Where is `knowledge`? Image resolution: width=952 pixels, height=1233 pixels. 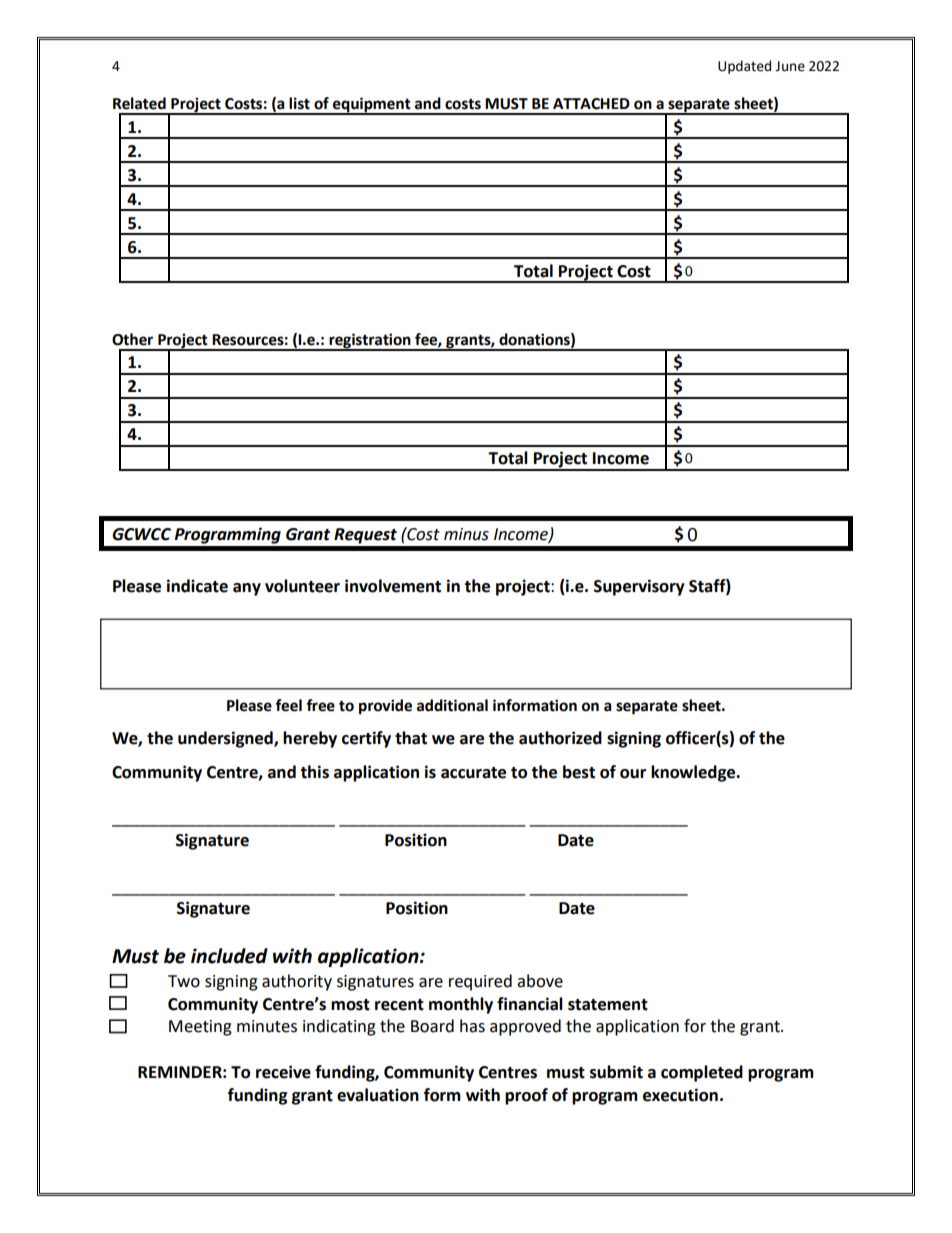 knowledge is located at coordinates (694, 773).
